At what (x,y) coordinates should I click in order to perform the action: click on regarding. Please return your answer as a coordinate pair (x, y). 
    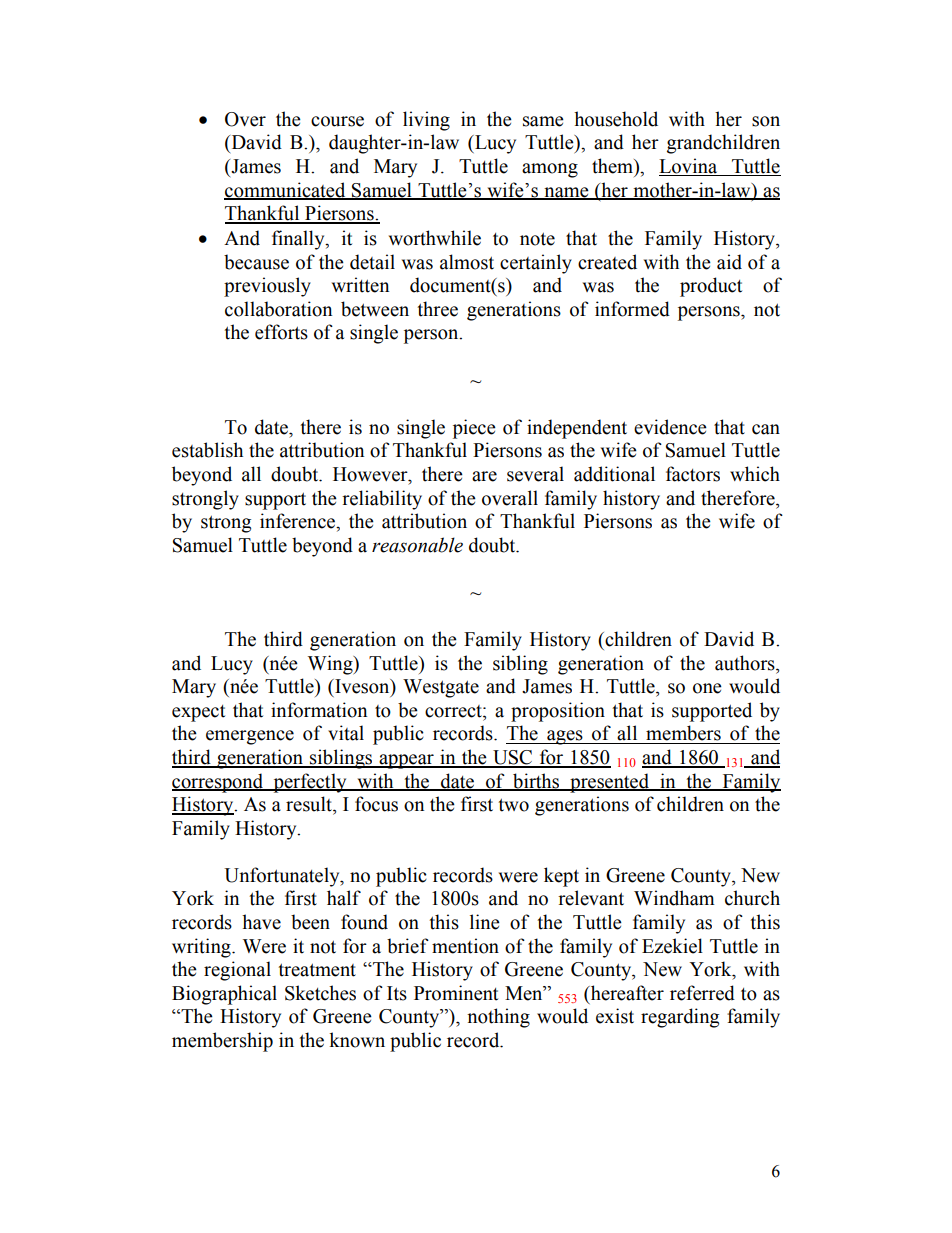
    Looking at the image, I should click on (680, 1018).
